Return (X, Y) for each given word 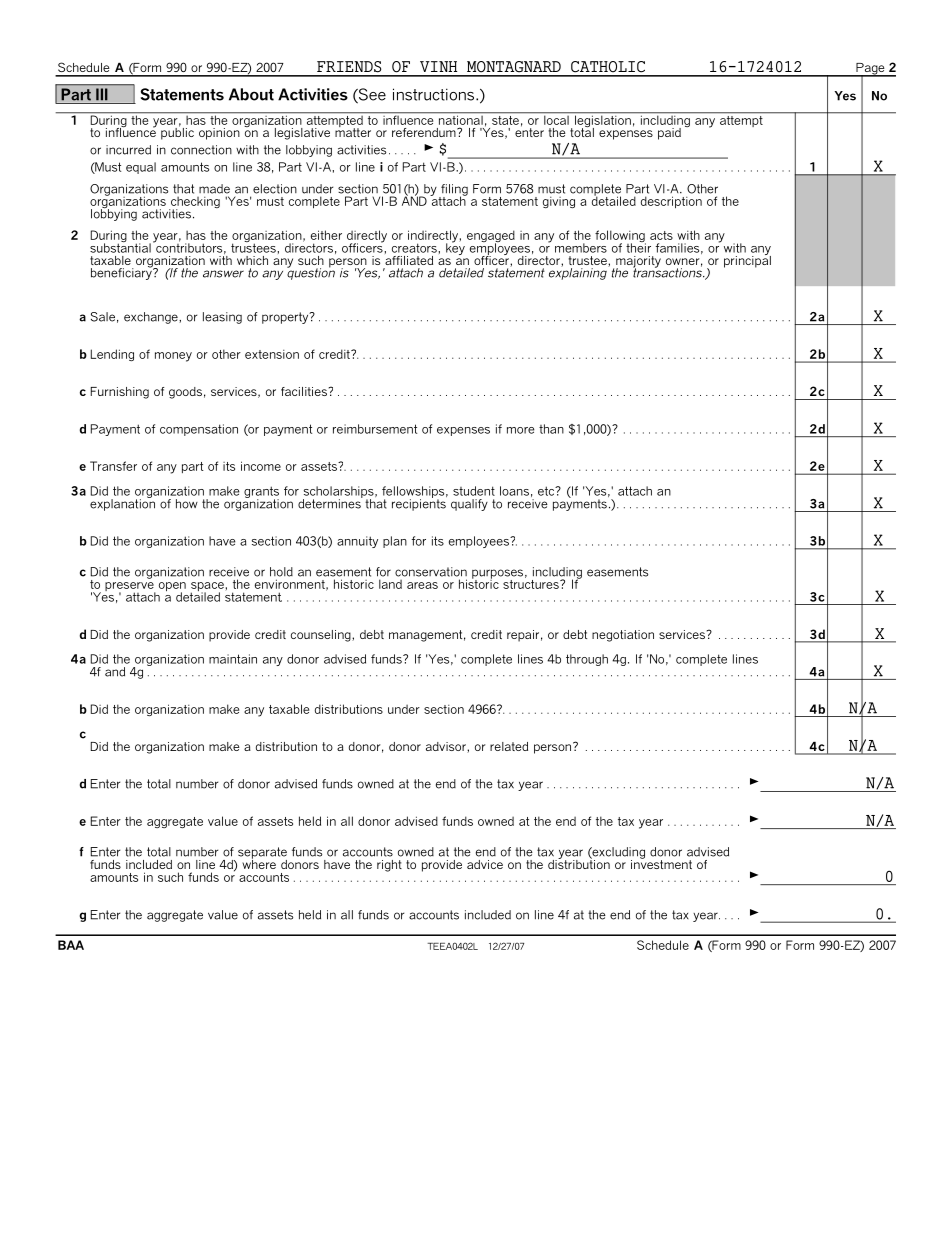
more (521, 430)
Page (870, 70)
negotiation (623, 636)
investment (661, 863)
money (173, 357)
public (177, 133)
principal (747, 260)
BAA (71, 945)
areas (422, 585)
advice (485, 864)
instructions (435, 94)
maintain (233, 659)
